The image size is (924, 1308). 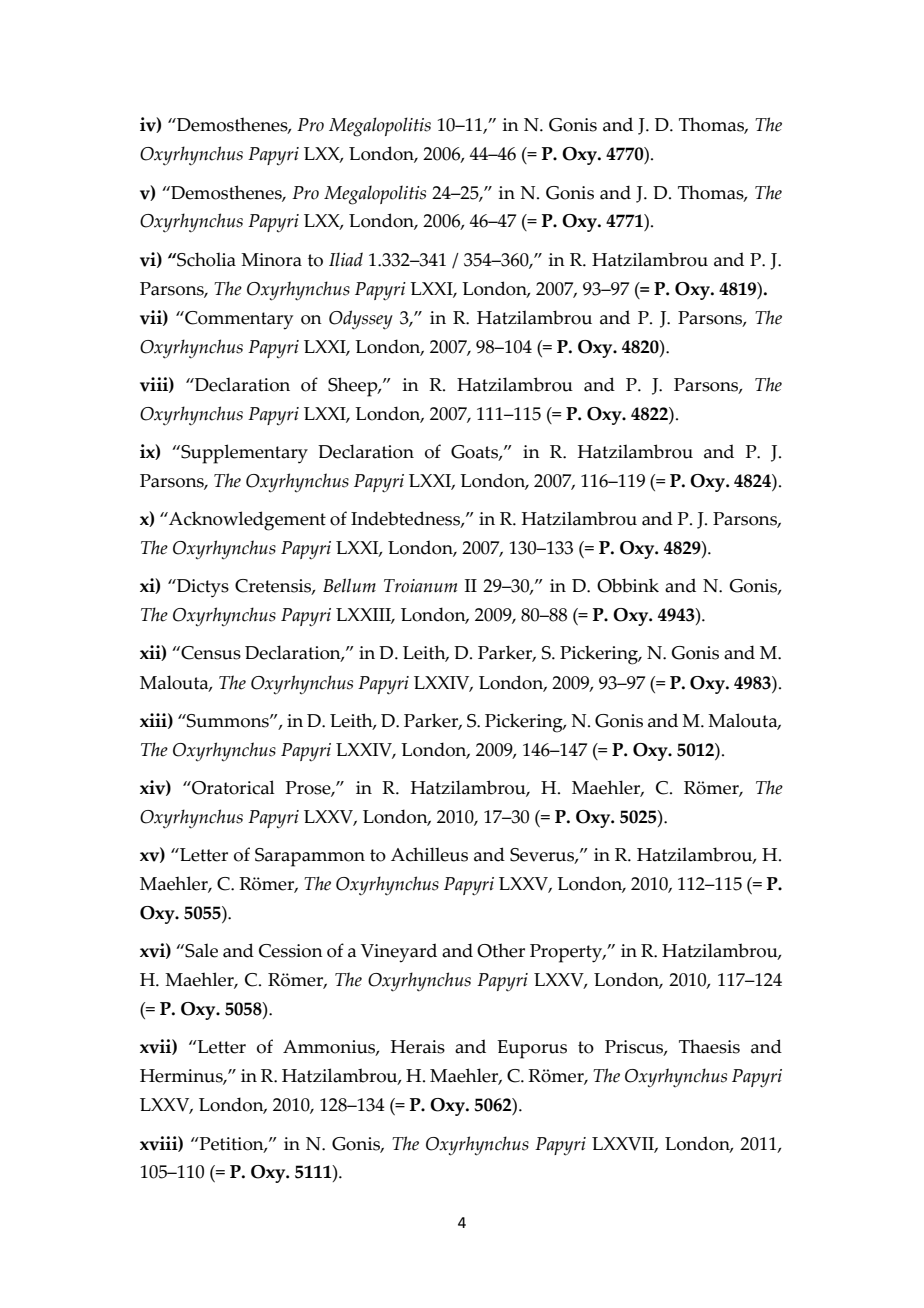 I want to click on Bellum, so click(x=349, y=585).
